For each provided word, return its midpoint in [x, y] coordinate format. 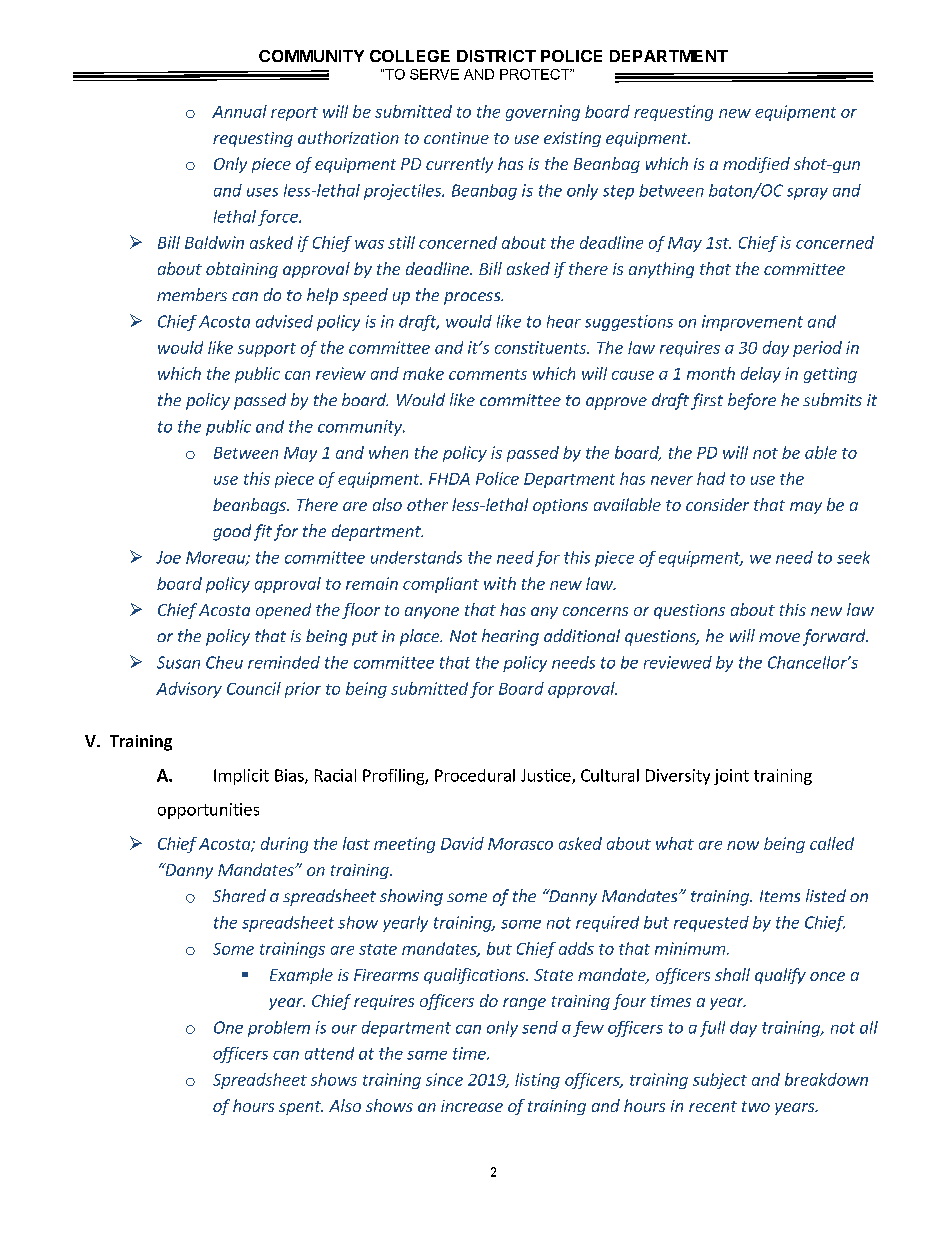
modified [756, 165]
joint [731, 777]
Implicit [241, 777]
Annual [239, 111]
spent [301, 1108]
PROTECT [536, 74]
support [267, 350]
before [752, 401]
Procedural [475, 775]
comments [488, 374]
